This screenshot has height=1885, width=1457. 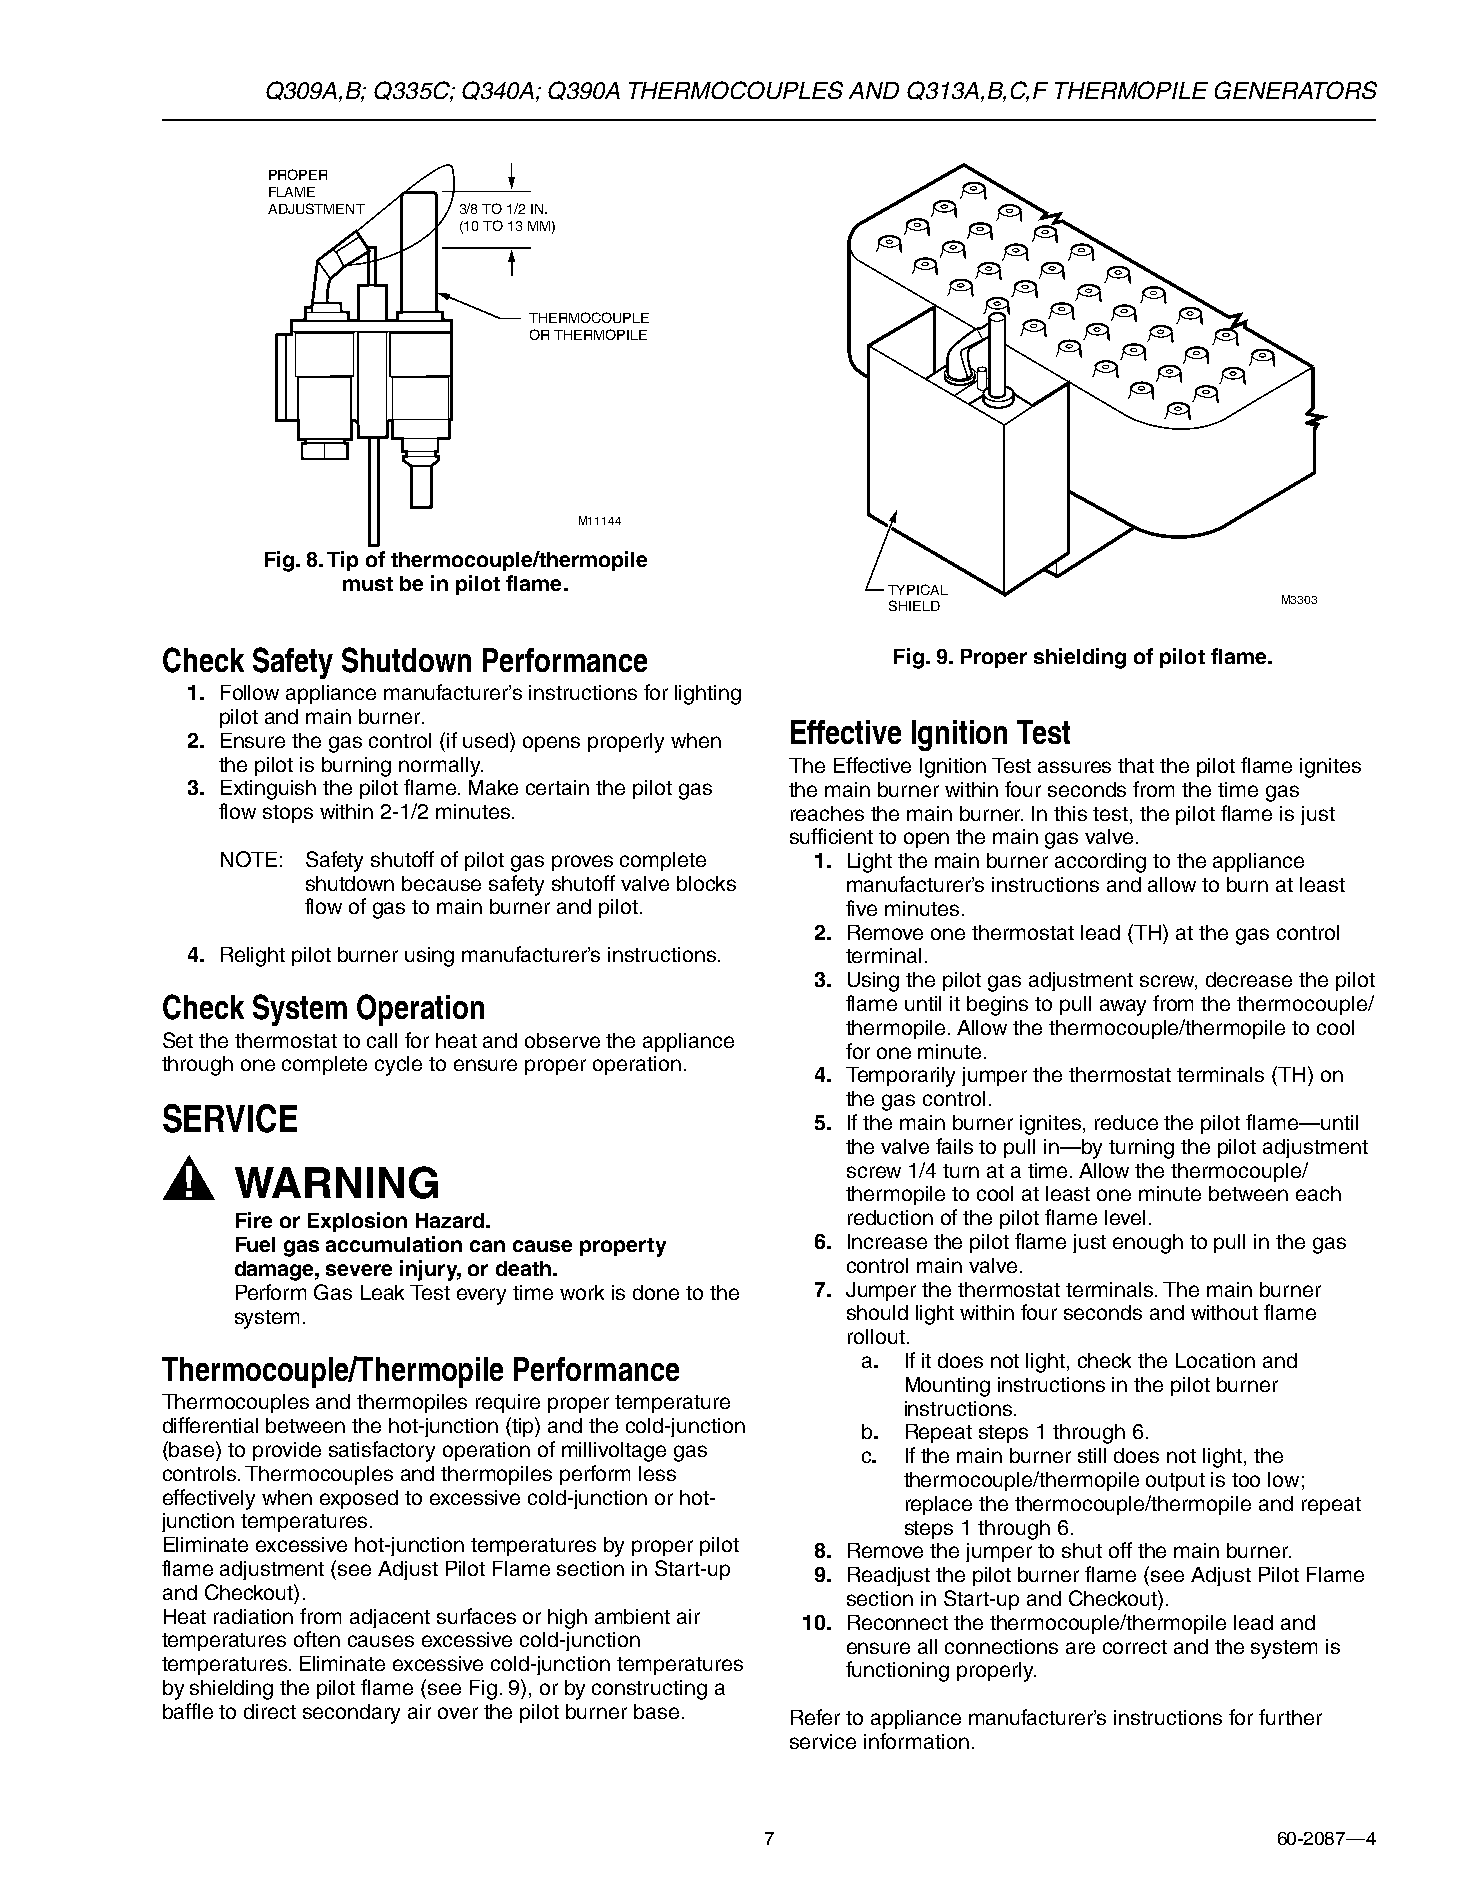 I want to click on TYPICAL, so click(x=918, y=589).
